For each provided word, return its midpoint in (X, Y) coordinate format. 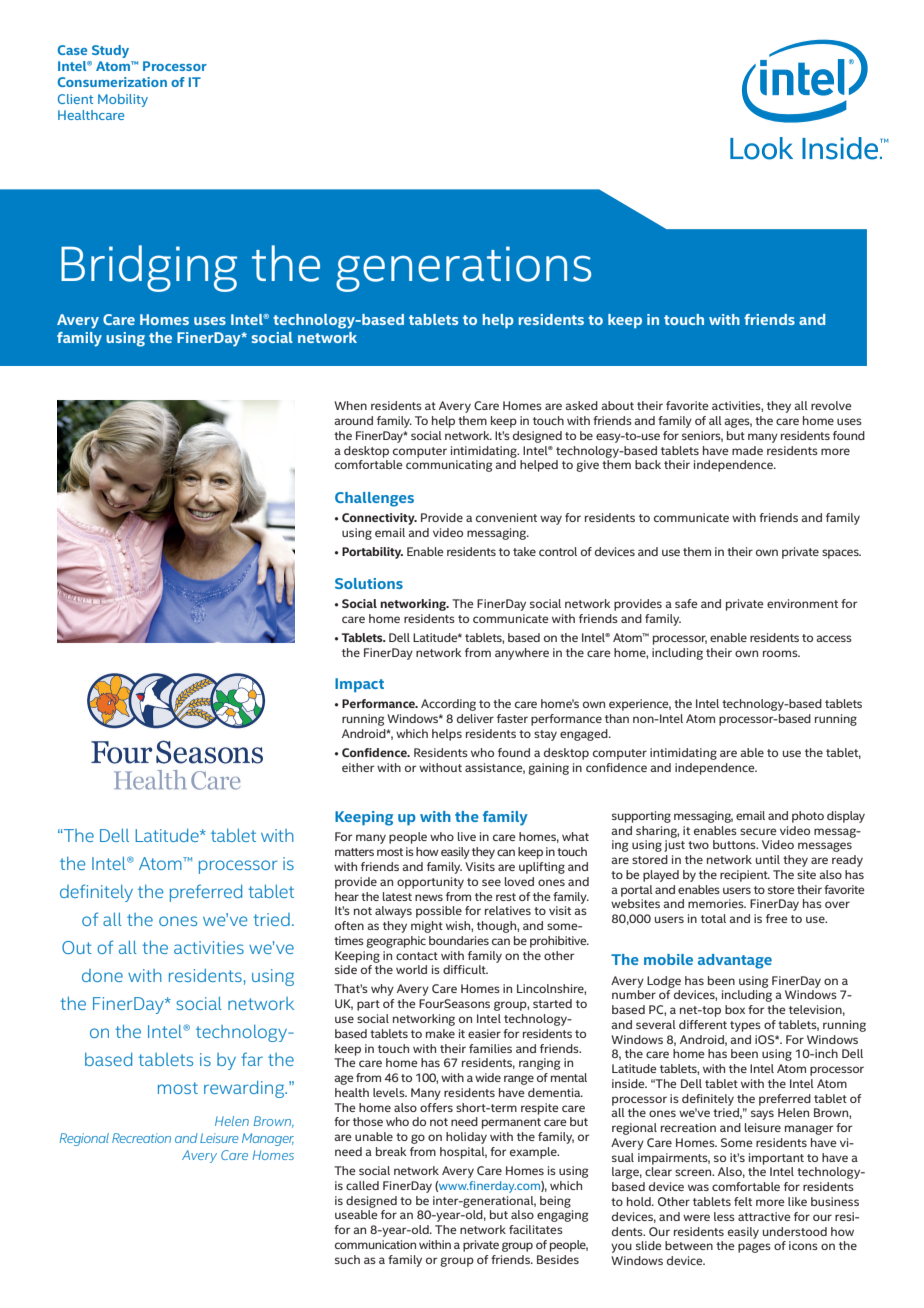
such (347, 1259)
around (353, 420)
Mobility (123, 100)
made (747, 450)
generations (463, 269)
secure (758, 831)
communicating (449, 466)
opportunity (430, 883)
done (102, 975)
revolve (831, 405)
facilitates (536, 1229)
